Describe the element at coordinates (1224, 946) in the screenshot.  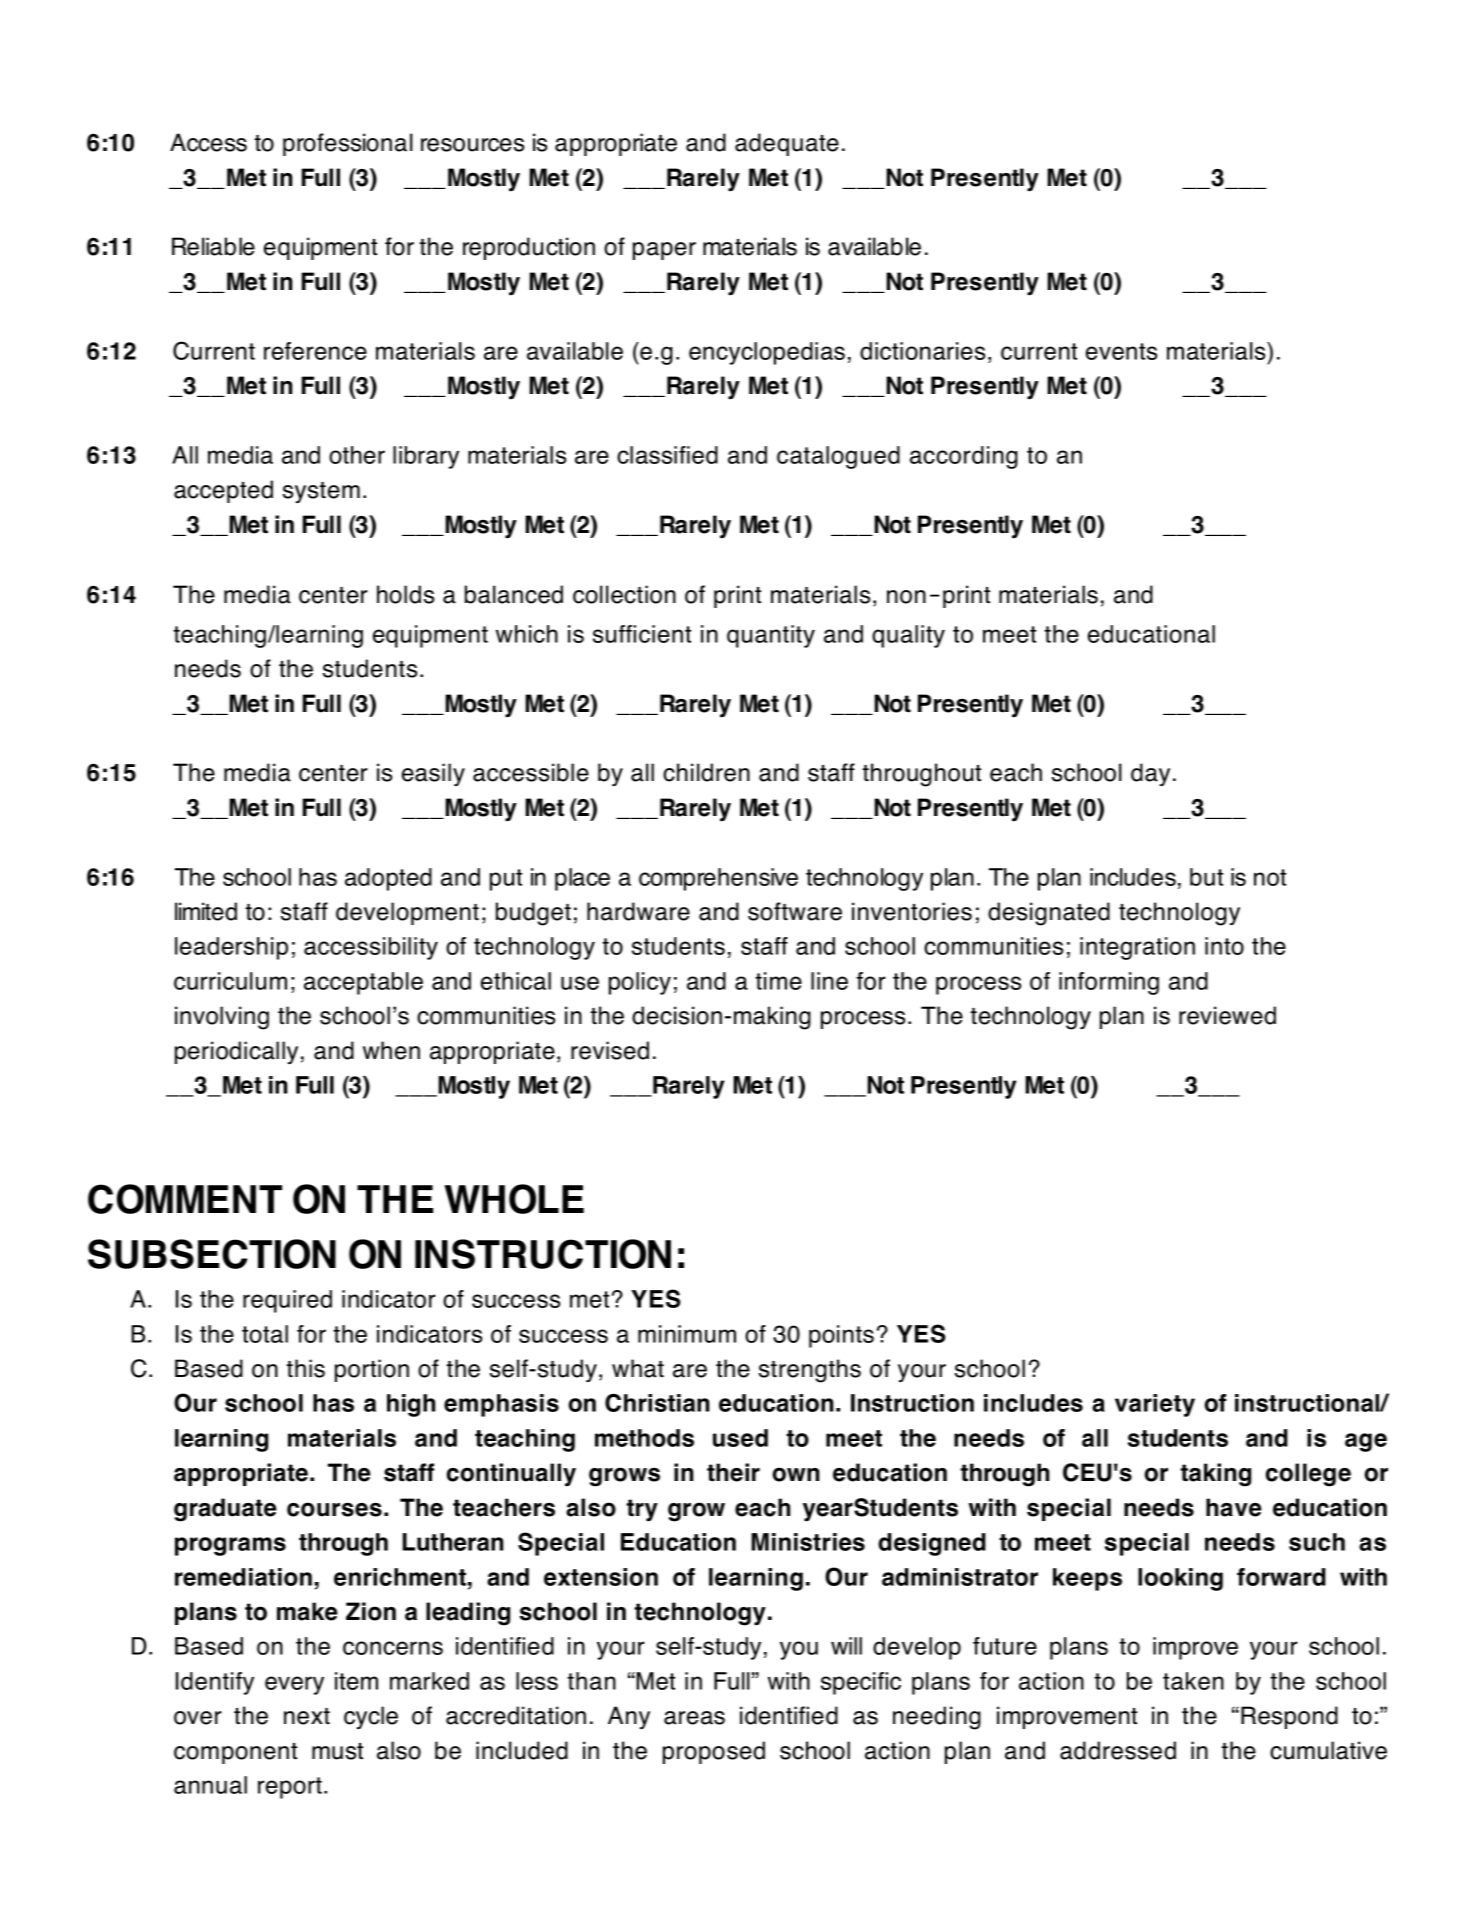
I see `into` at that location.
